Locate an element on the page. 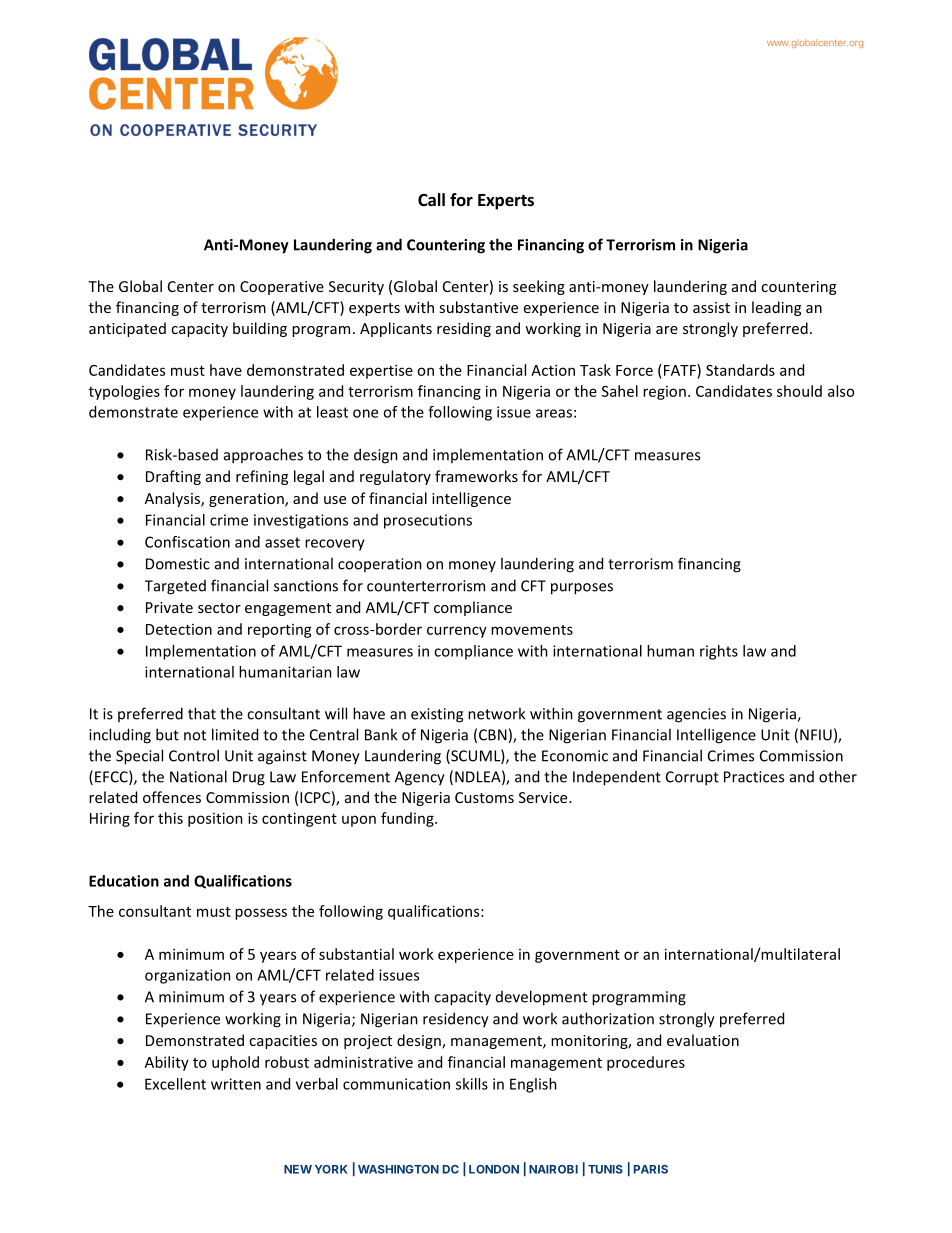 This page has width=952, height=1233. Call is located at coordinates (431, 199).
